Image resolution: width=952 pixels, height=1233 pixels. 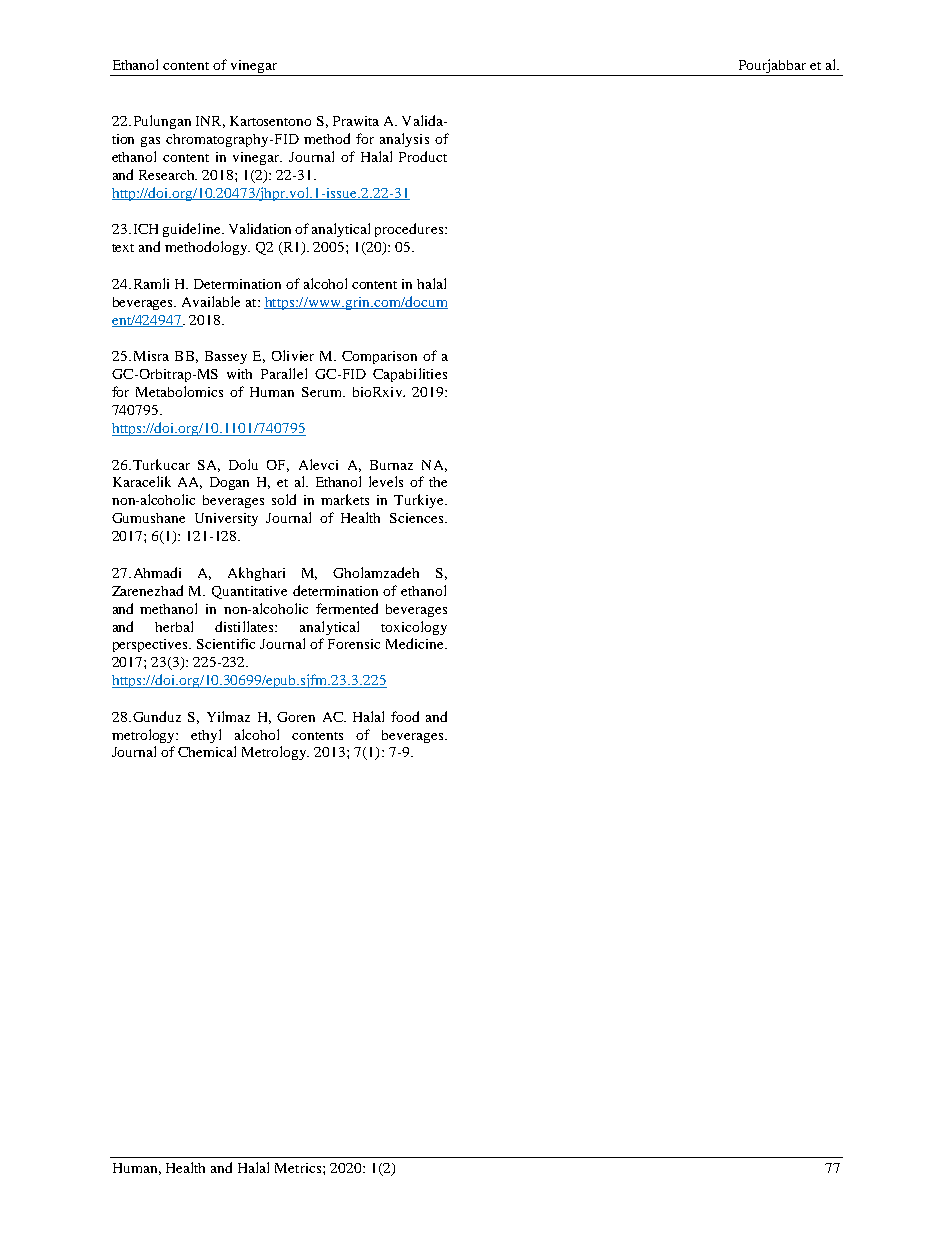 I want to click on Metrics, so click(x=299, y=1168).
